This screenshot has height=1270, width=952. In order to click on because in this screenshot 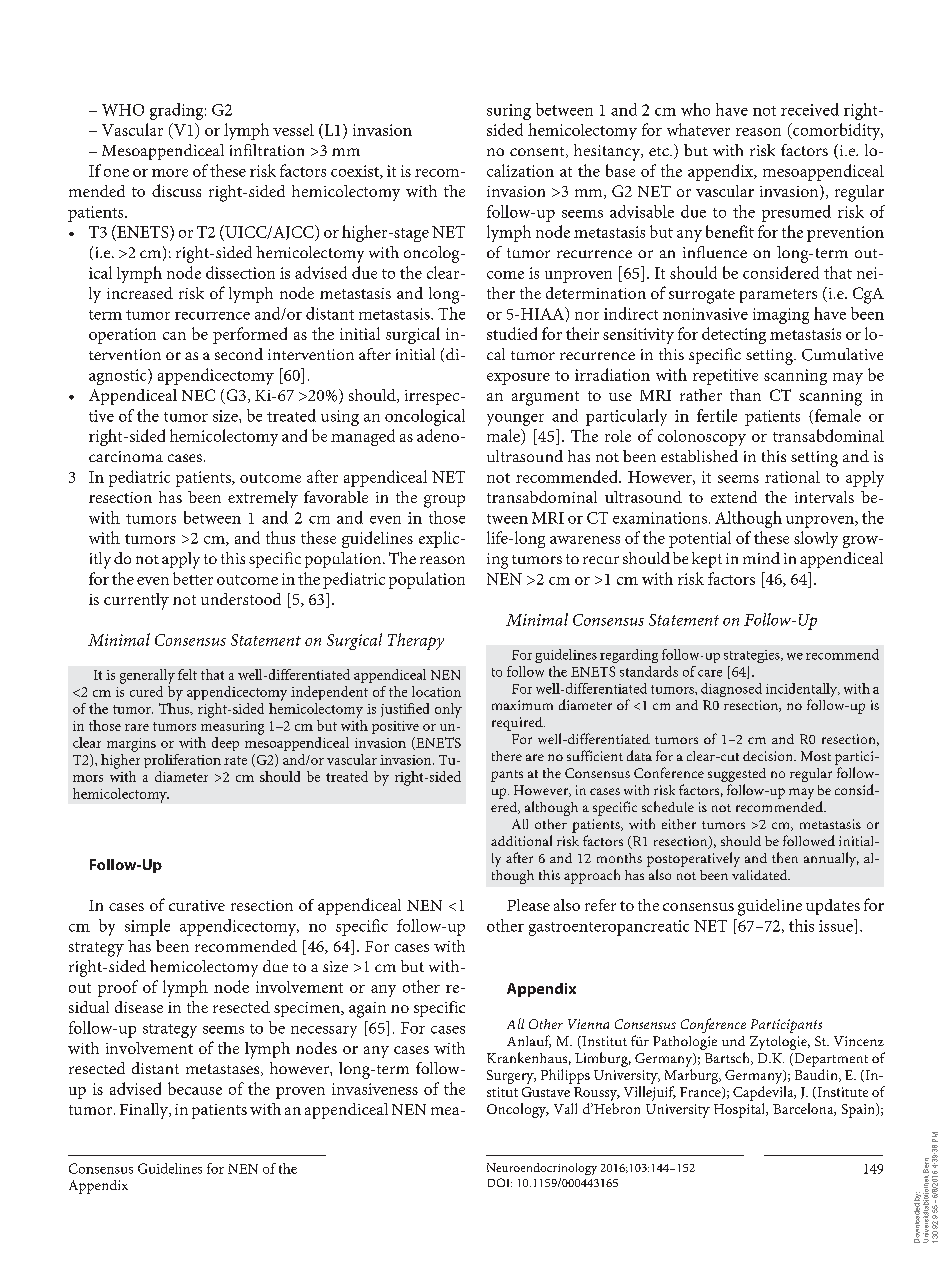, I will do `click(195, 1088)`.
